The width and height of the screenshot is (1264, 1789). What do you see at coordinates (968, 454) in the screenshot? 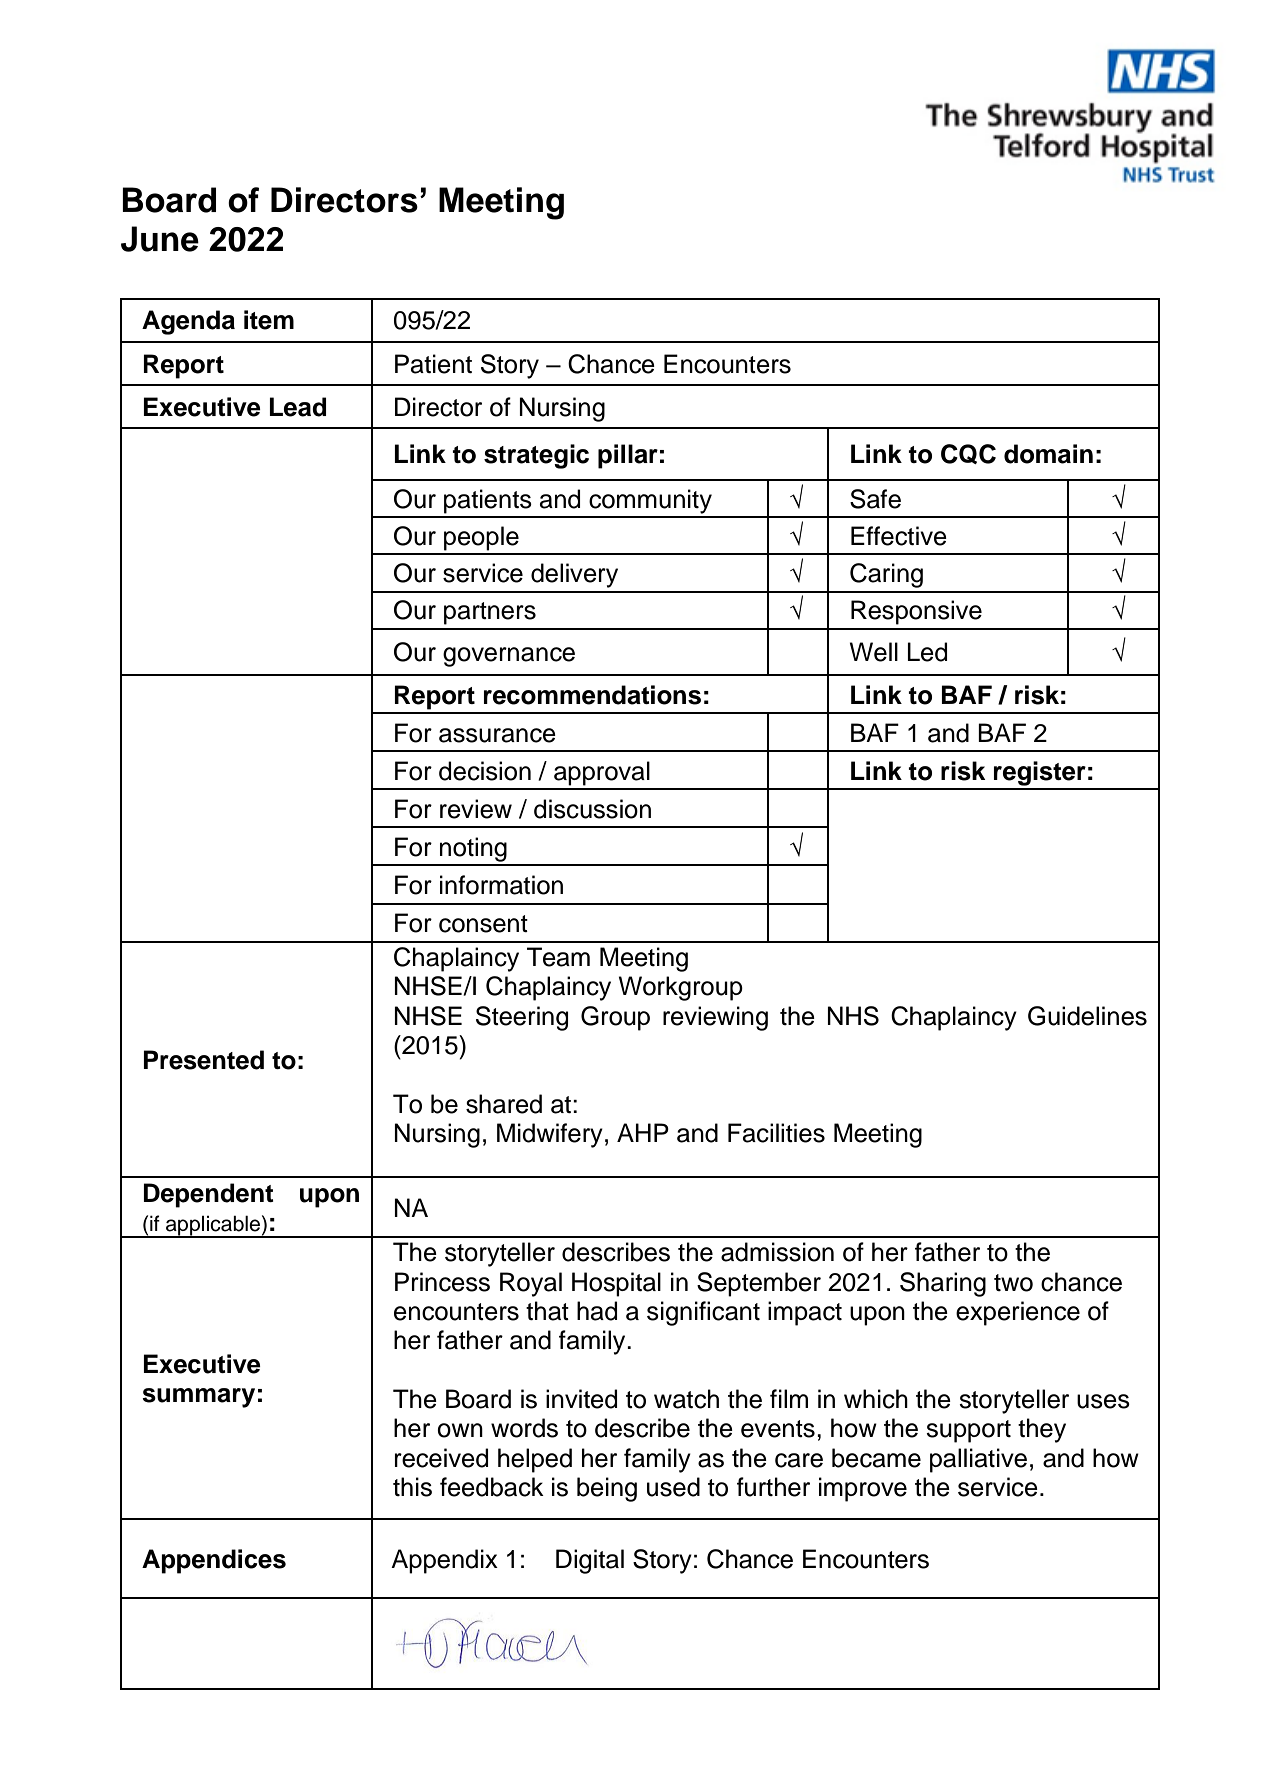
I see `CQC` at bounding box center [968, 454].
